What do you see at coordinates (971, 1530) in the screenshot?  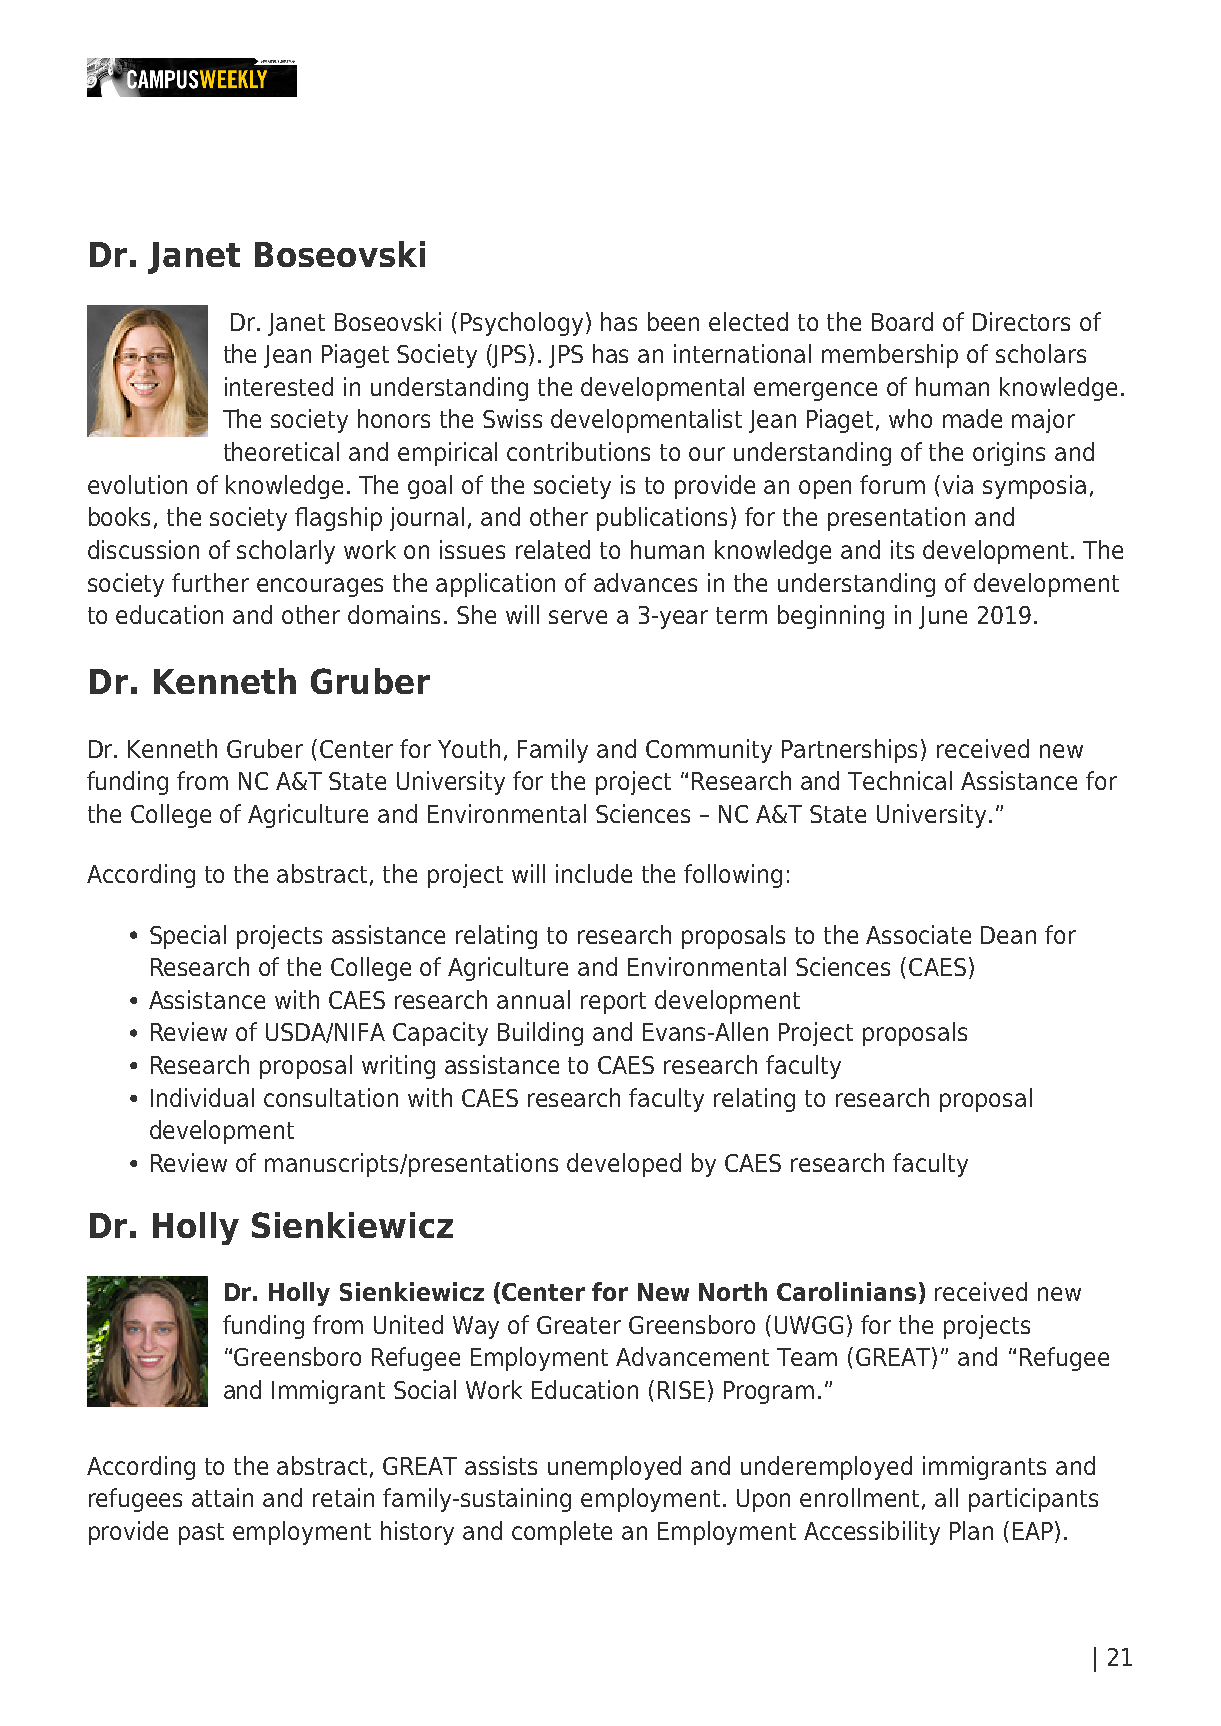 I see `Plan` at bounding box center [971, 1530].
